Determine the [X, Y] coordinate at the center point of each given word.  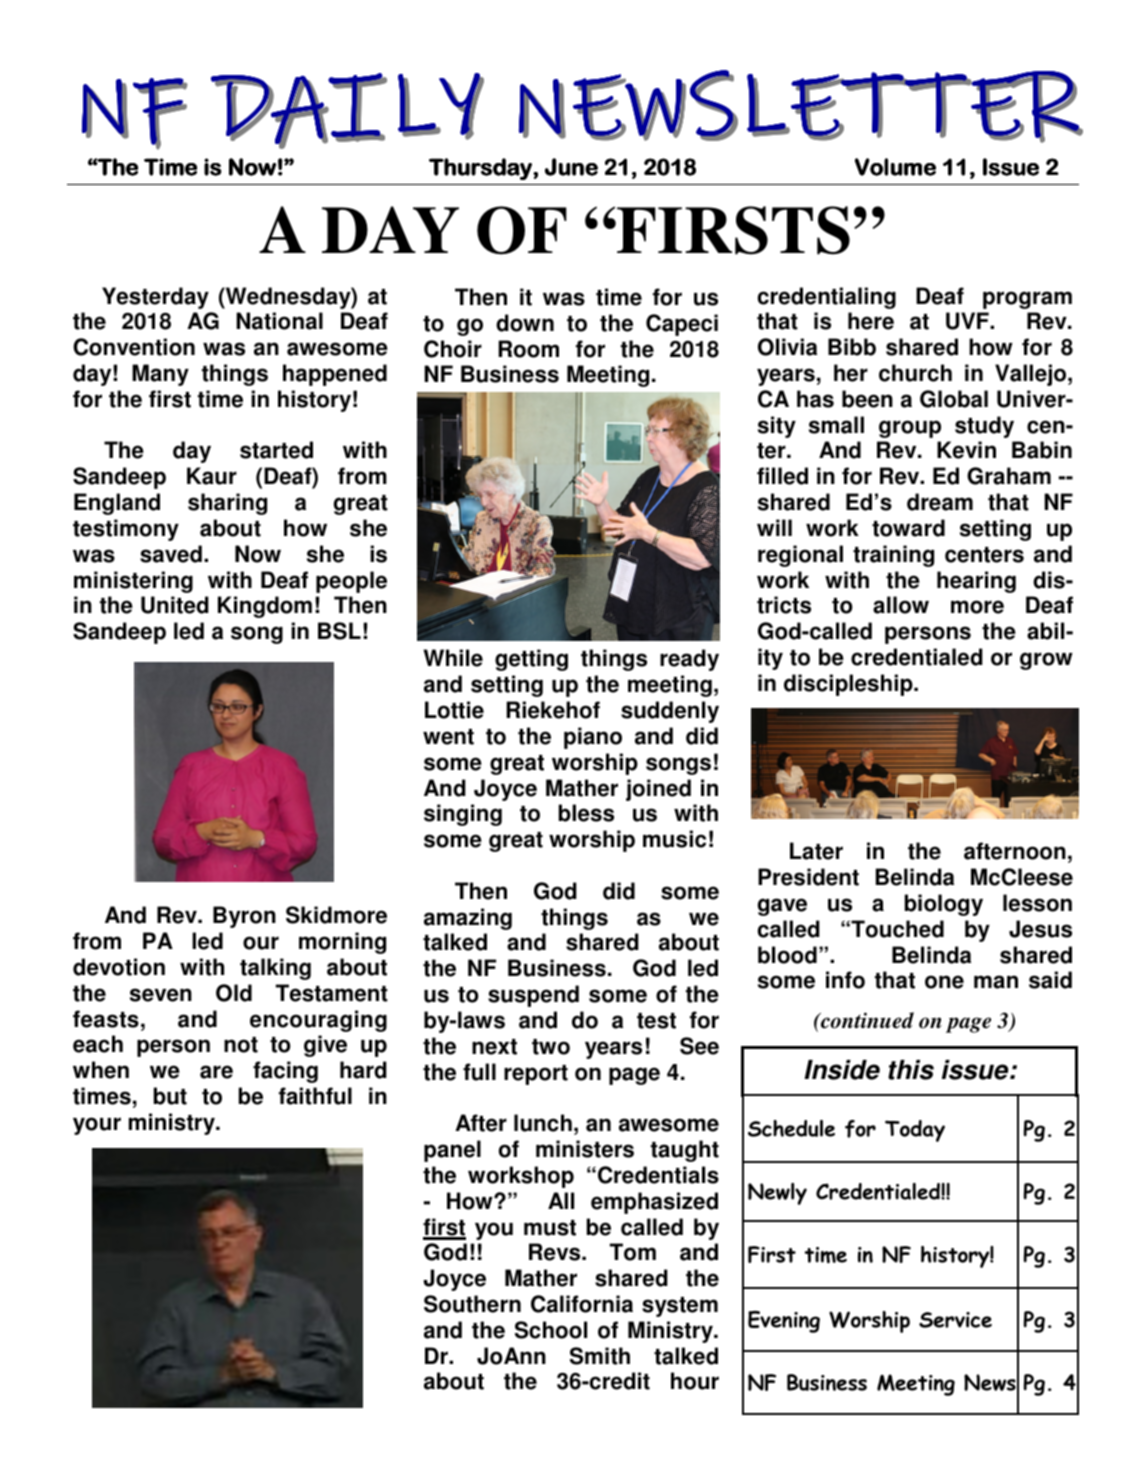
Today [915, 1131]
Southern [472, 1304]
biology [944, 905]
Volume [895, 167]
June [571, 167]
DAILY [349, 112]
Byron [244, 917]
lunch [543, 1123]
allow [901, 605]
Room [528, 349]
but [170, 1096]
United [175, 605]
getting [531, 660]
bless [586, 813]
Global [954, 399]
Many [160, 375]
